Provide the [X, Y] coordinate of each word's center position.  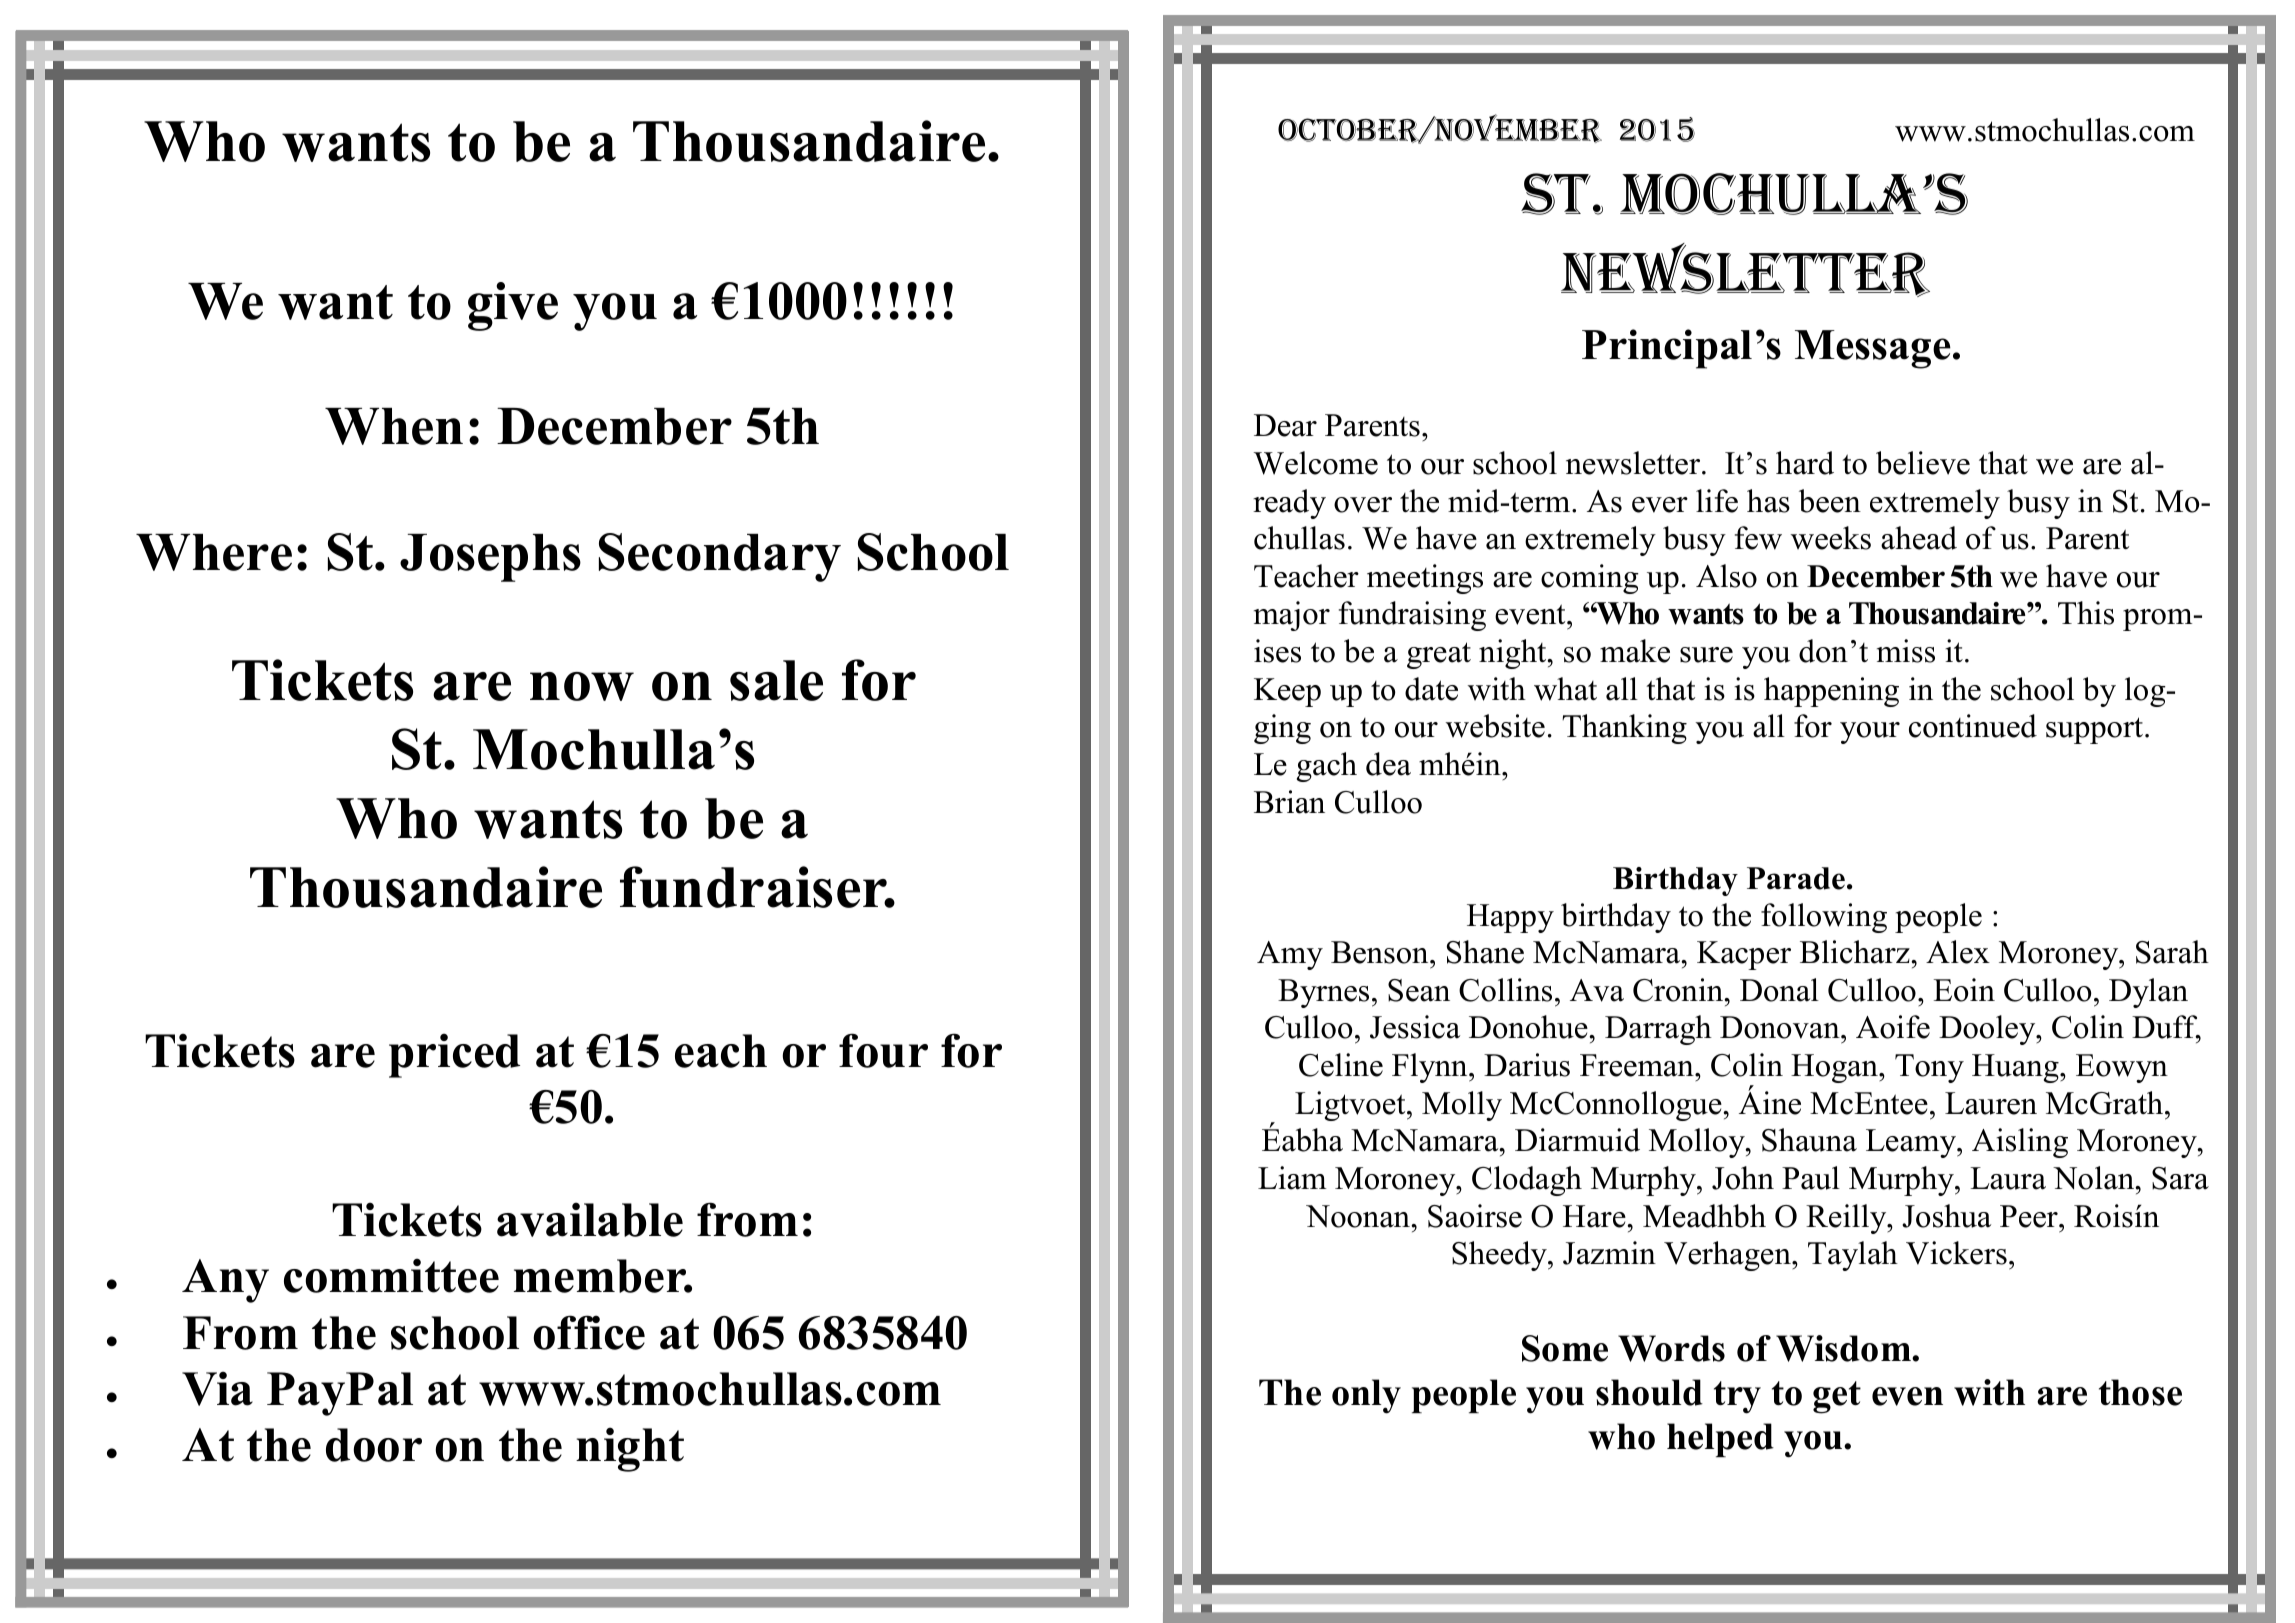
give [513, 306]
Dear [1285, 425]
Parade [1796, 878]
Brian [1289, 802]
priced [454, 1055]
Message [1873, 349]
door [374, 1445]
